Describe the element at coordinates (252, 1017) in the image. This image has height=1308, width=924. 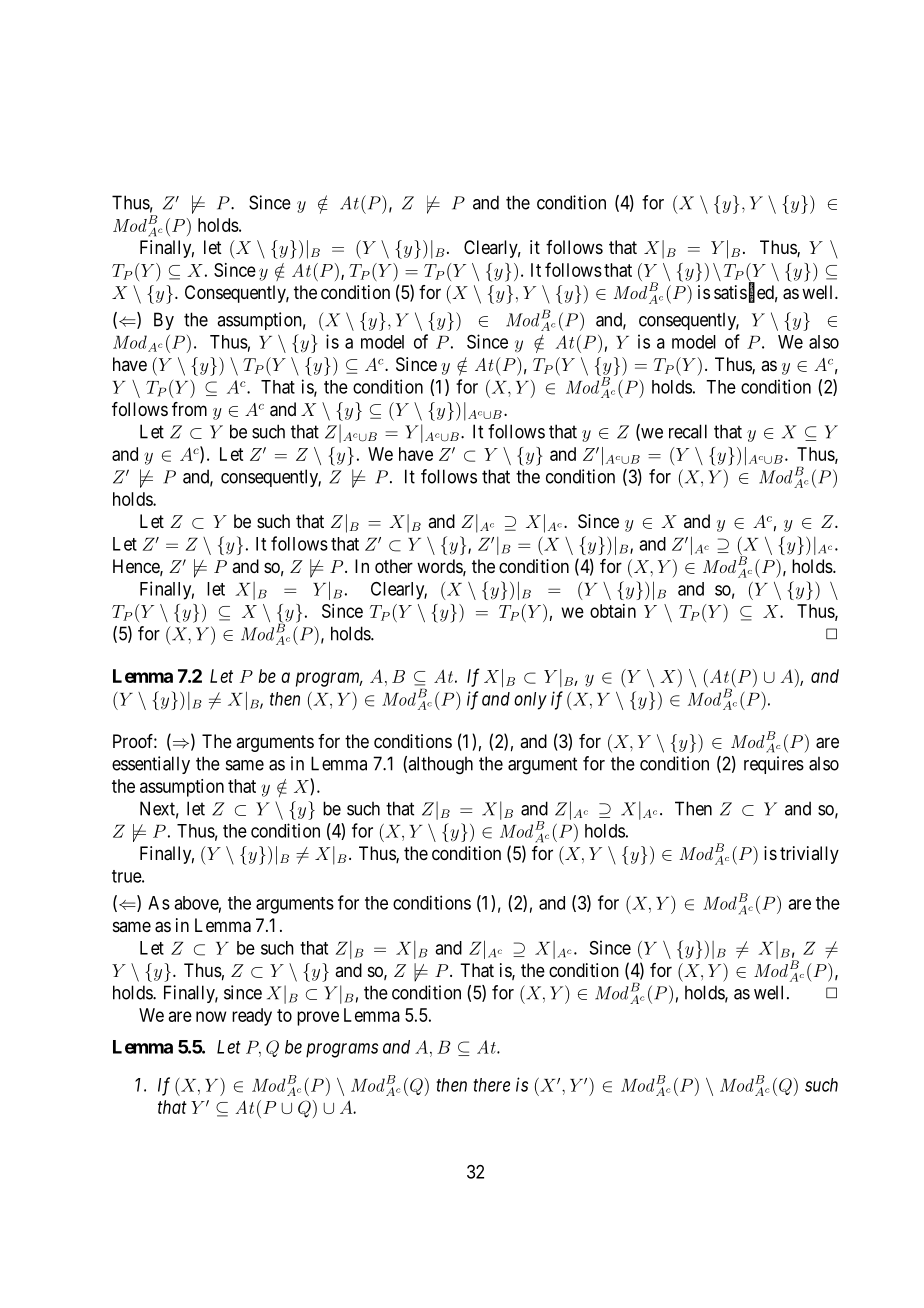
I see `ready` at that location.
